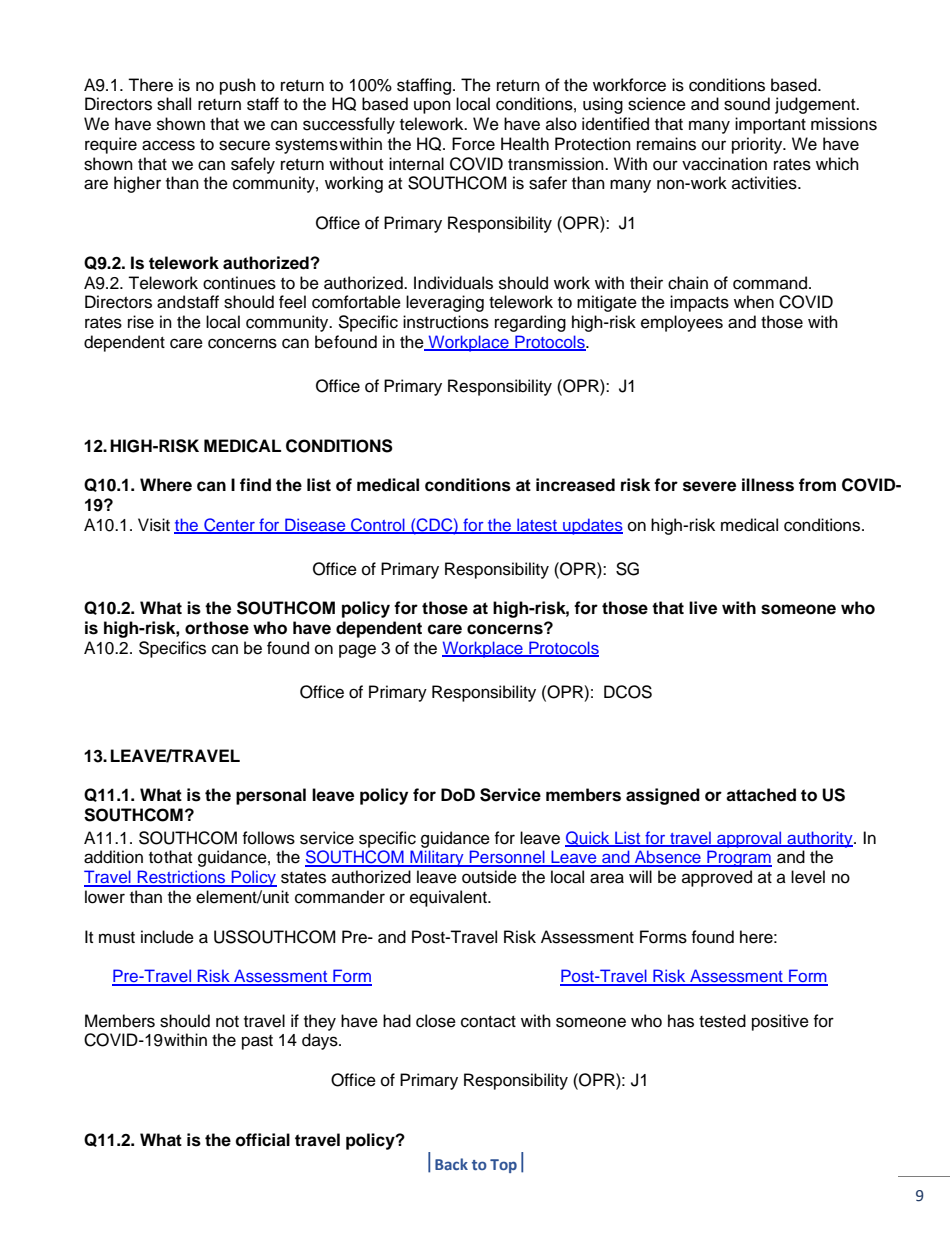 Image resolution: width=952 pixels, height=1233 pixels. I want to click on when, so click(754, 302).
